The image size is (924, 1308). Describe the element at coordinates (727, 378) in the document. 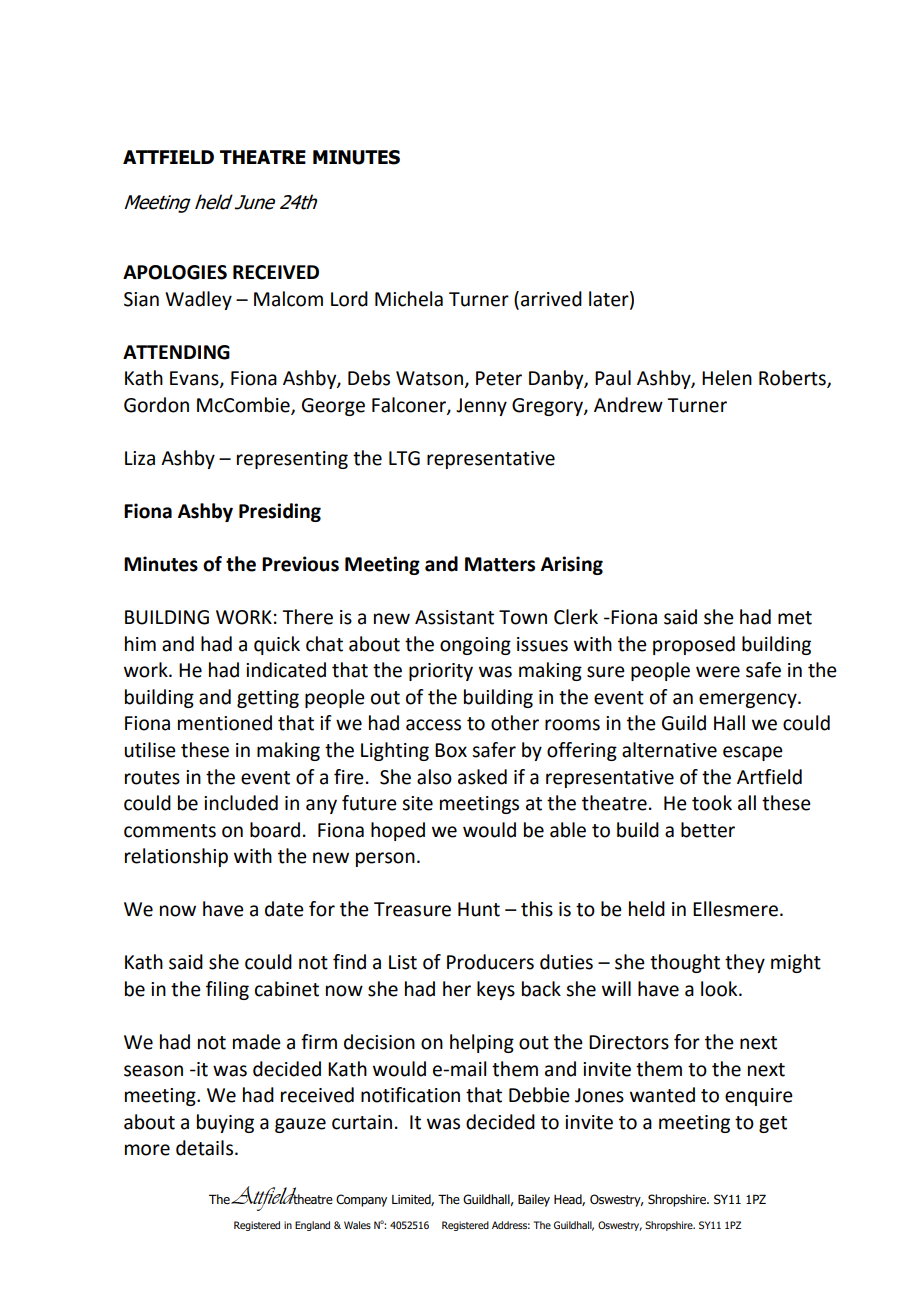

I see `Helen` at that location.
